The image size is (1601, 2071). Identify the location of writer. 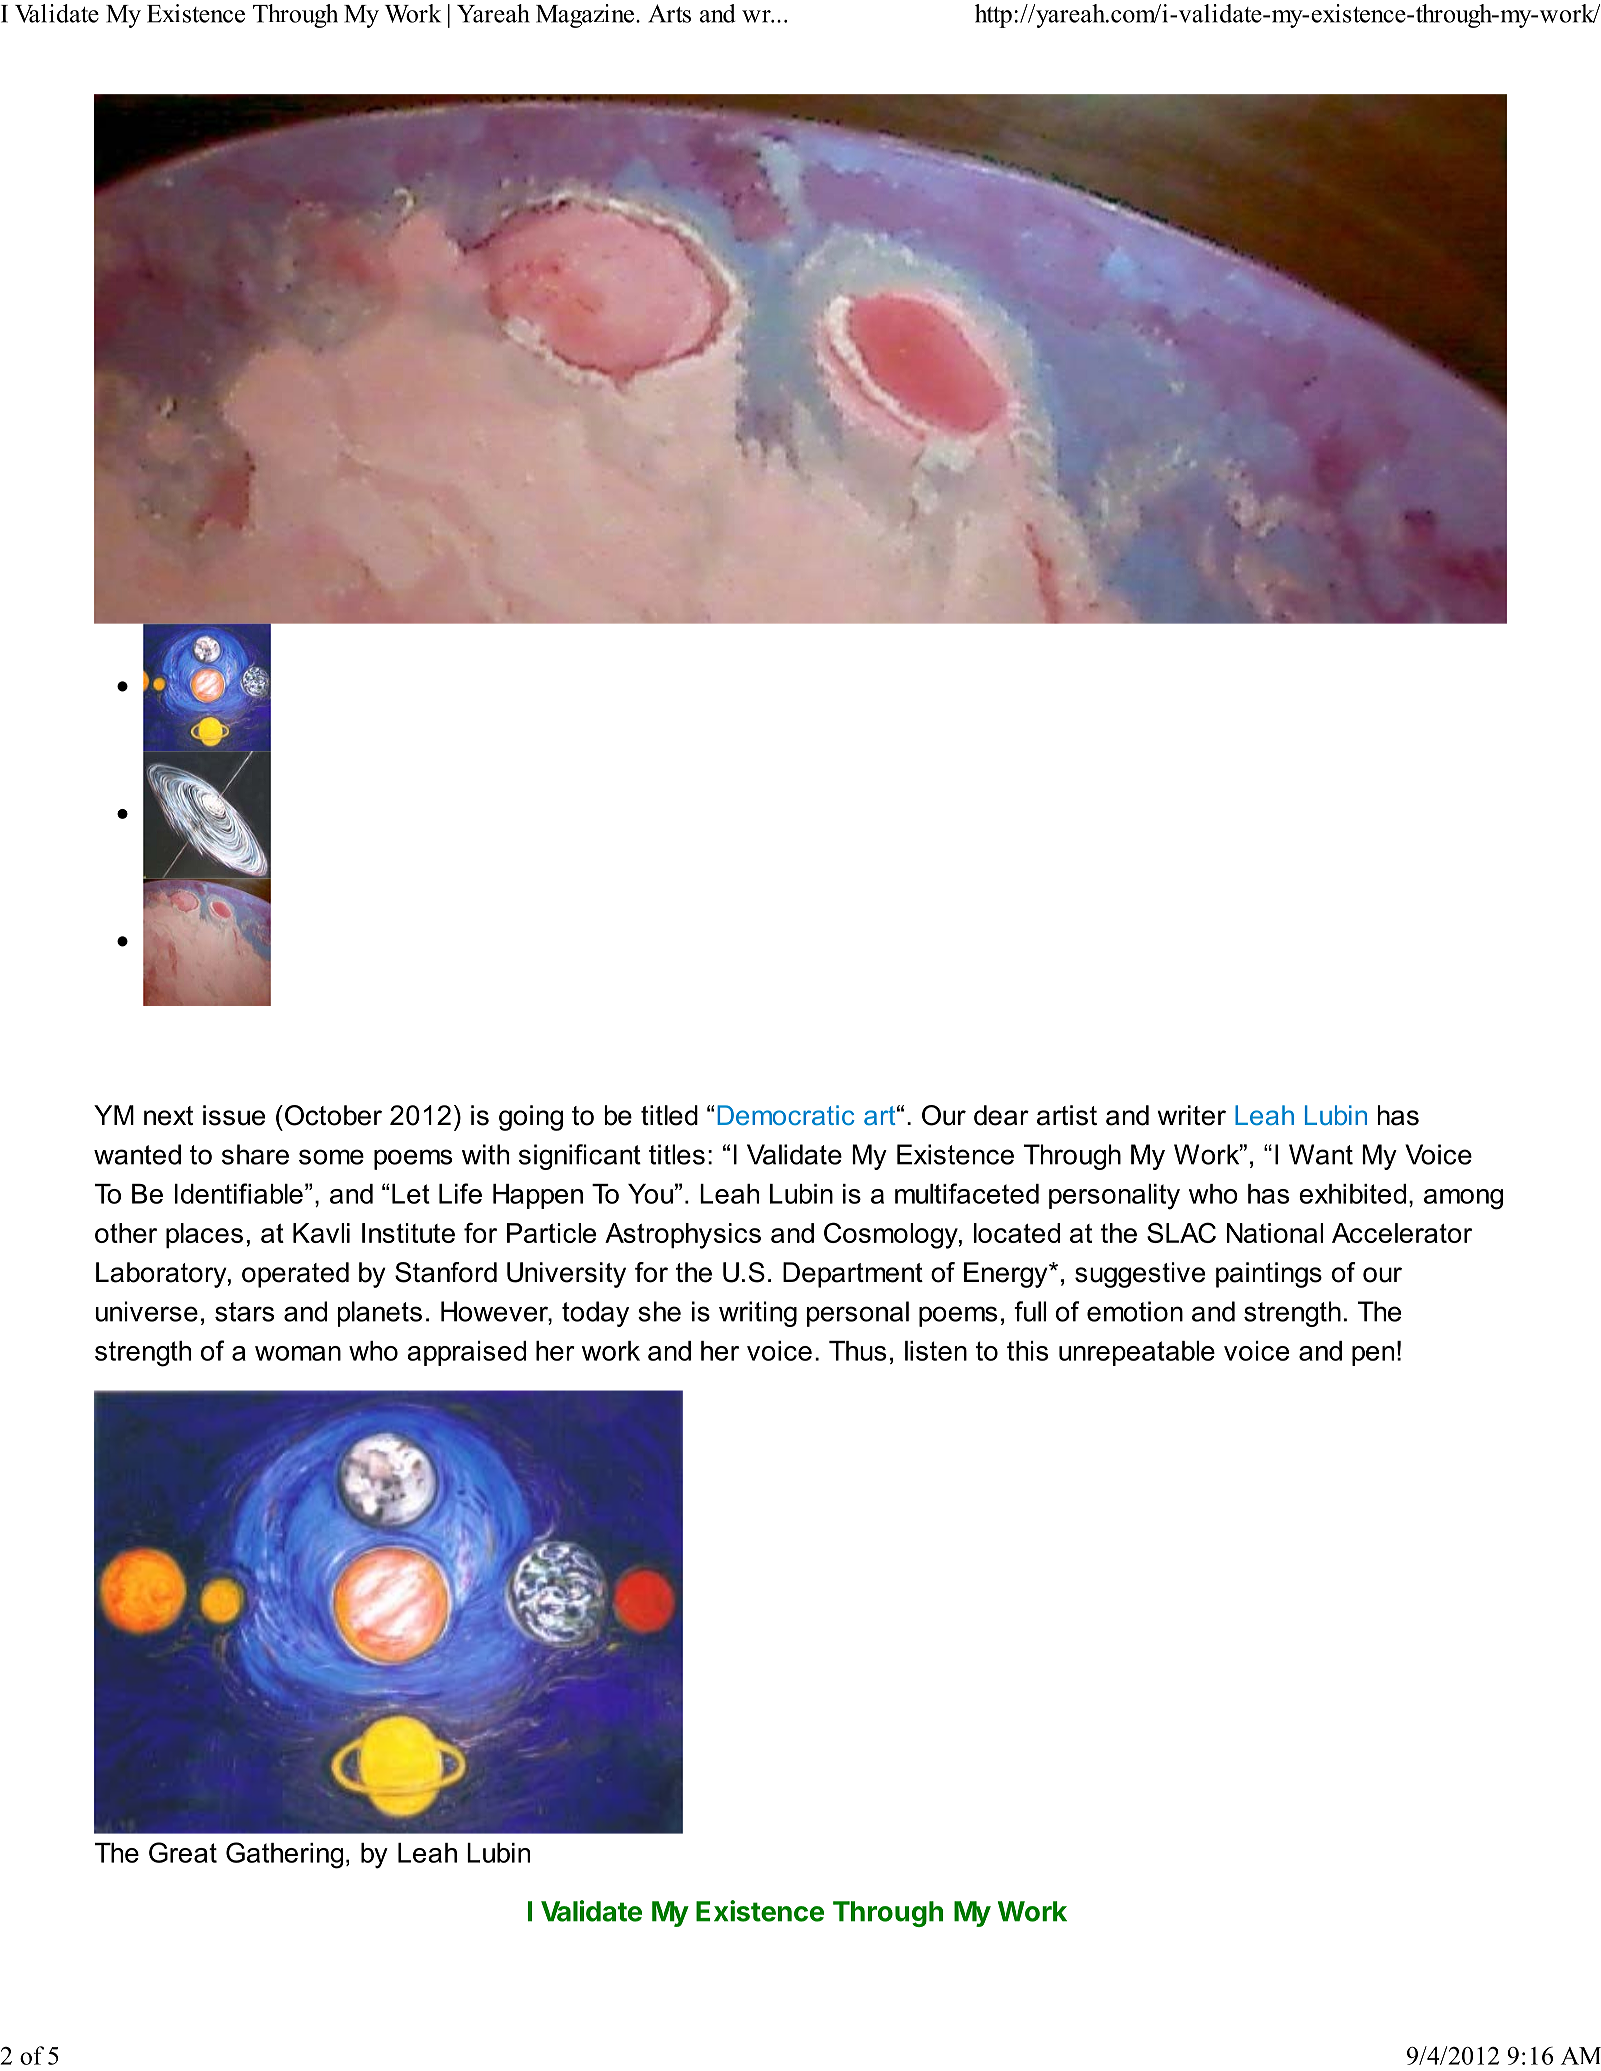
(1191, 1115).
